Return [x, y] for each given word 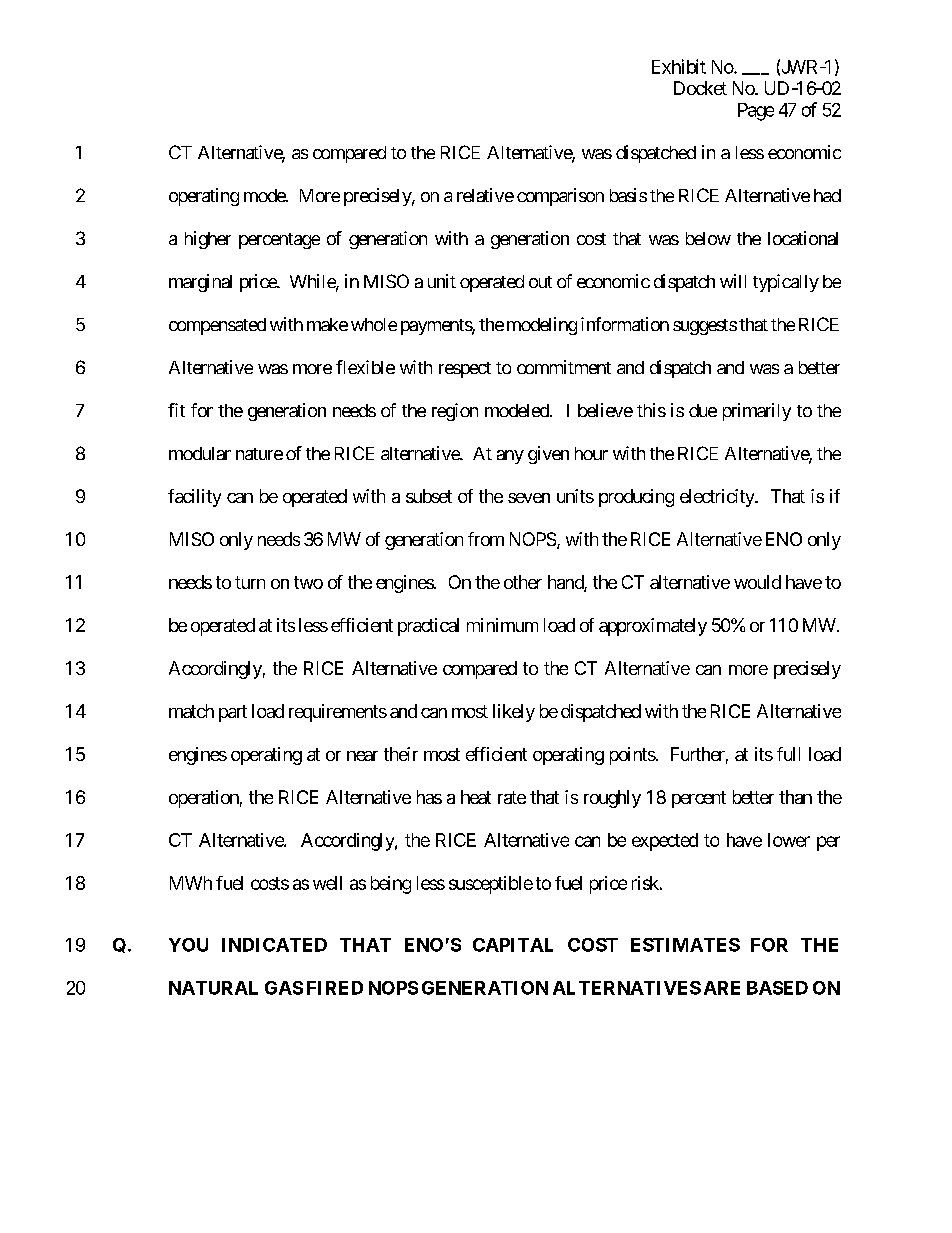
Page [756, 112]
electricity [718, 498]
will [733, 281]
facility [194, 498]
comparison [560, 197]
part [233, 713]
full [788, 754]
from [486, 539]
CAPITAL [513, 945]
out [540, 282]
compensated [217, 326]
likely [514, 713]
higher [208, 240]
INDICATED [274, 945]
